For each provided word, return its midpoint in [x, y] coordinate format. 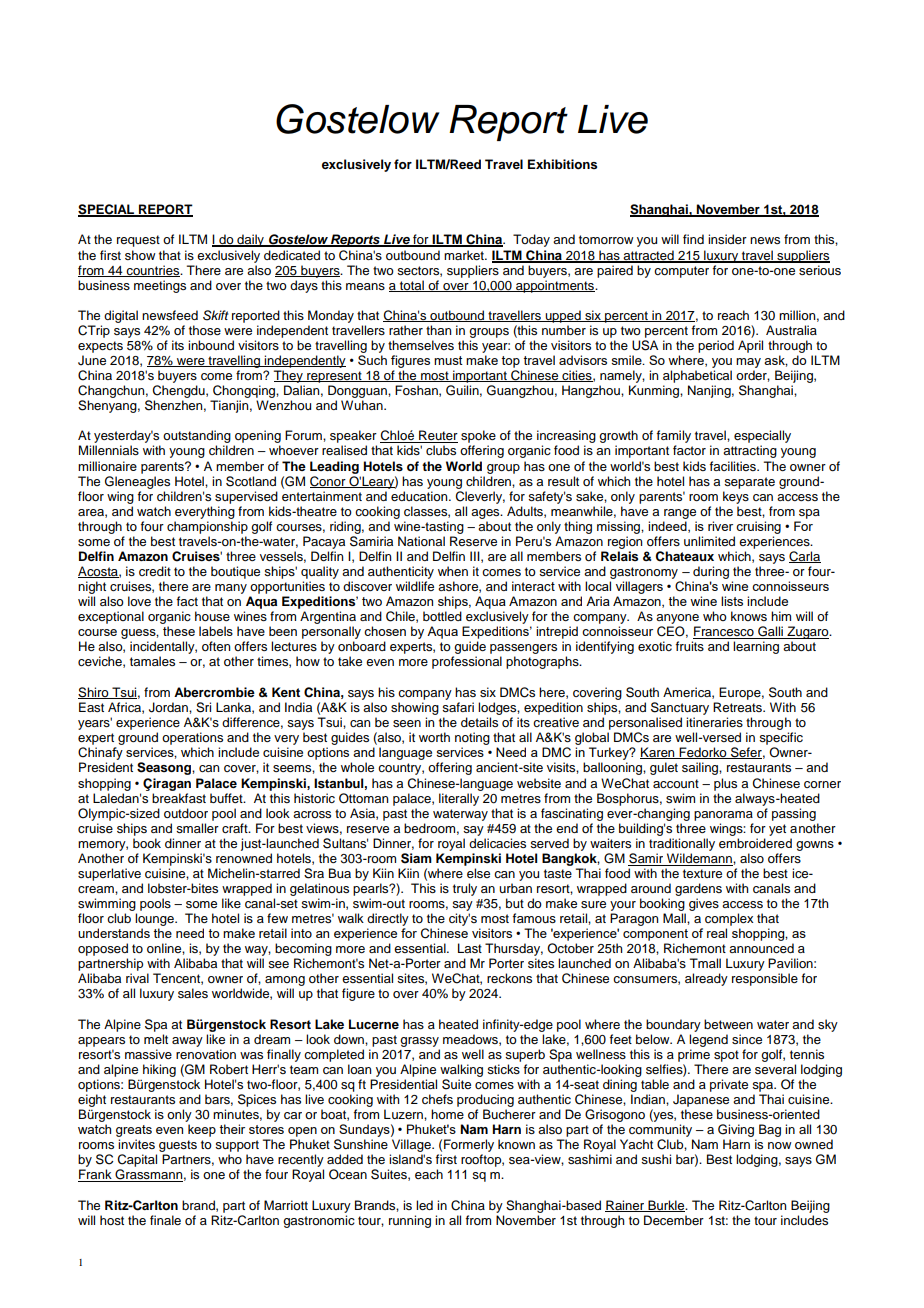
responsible [765, 979]
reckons [509, 978]
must [448, 360]
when [453, 571]
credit [155, 571]
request [138, 241]
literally [459, 799]
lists [732, 601]
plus [725, 784]
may [748, 363]
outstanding [197, 436]
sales [193, 993]
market [465, 255]
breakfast [179, 798]
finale [165, 1220]
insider [727, 239]
